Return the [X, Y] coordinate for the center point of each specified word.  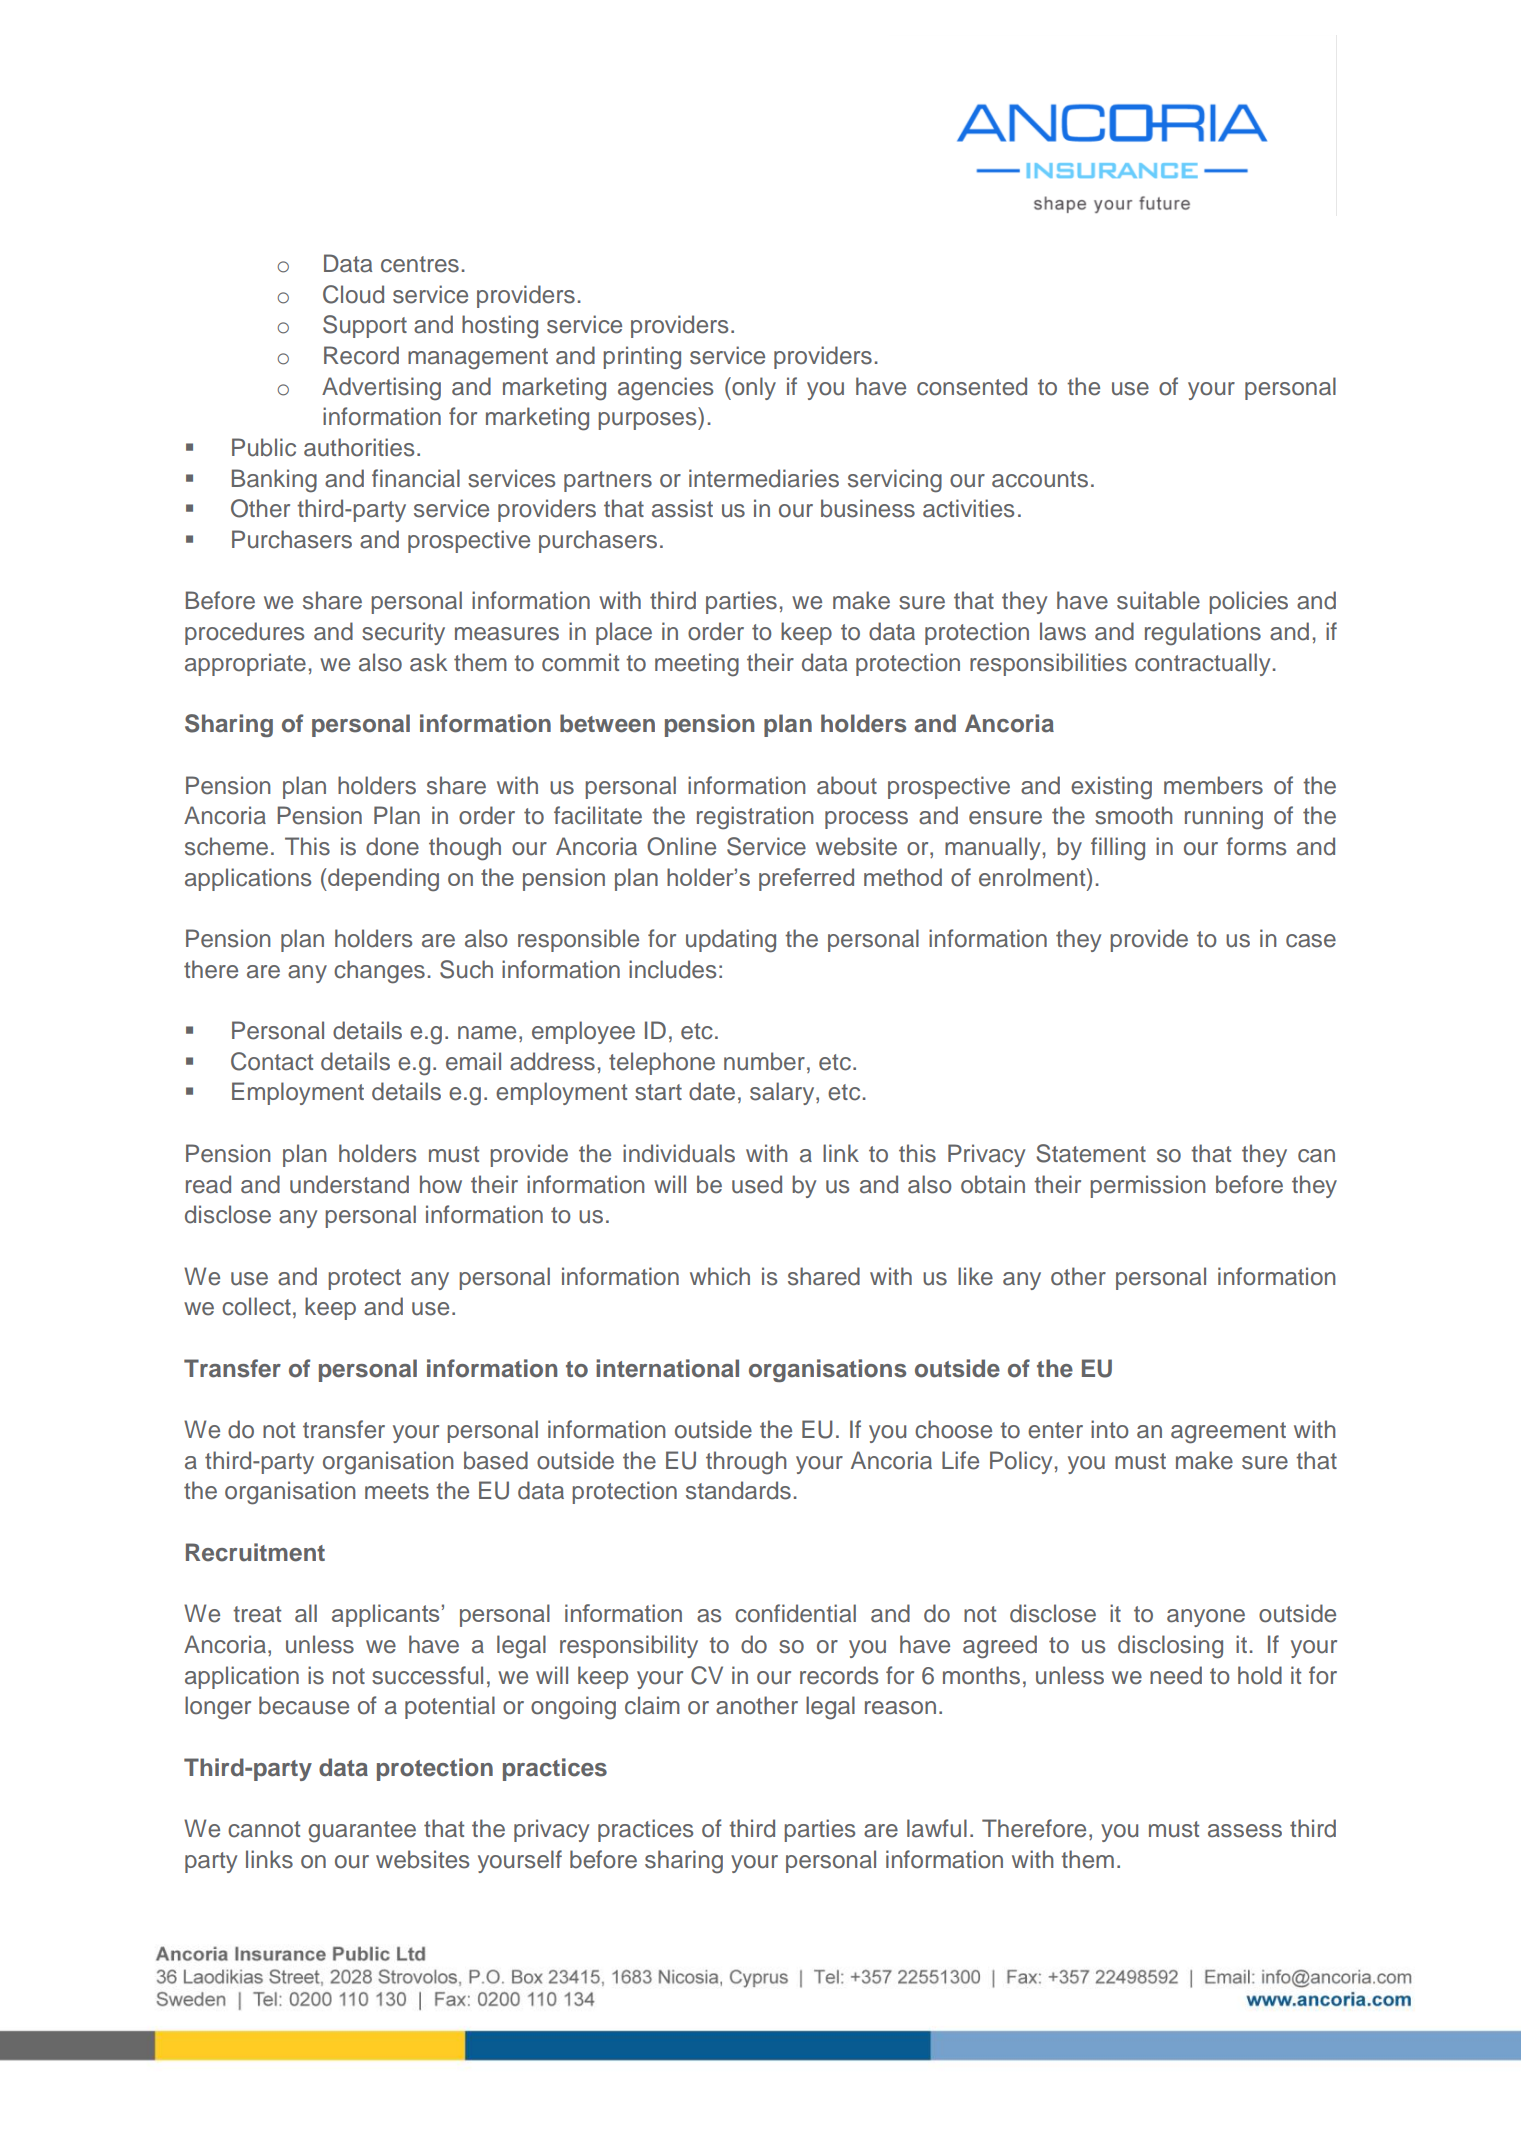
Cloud [353, 294]
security [403, 633]
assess [1245, 1831]
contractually [1202, 664]
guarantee [362, 1832]
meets [397, 1491]
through [746, 1463]
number [764, 1061]
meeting [697, 665]
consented [972, 386]
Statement [1091, 1153]
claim [652, 1705]
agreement [1228, 1433]
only [753, 388]
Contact [272, 1061]
